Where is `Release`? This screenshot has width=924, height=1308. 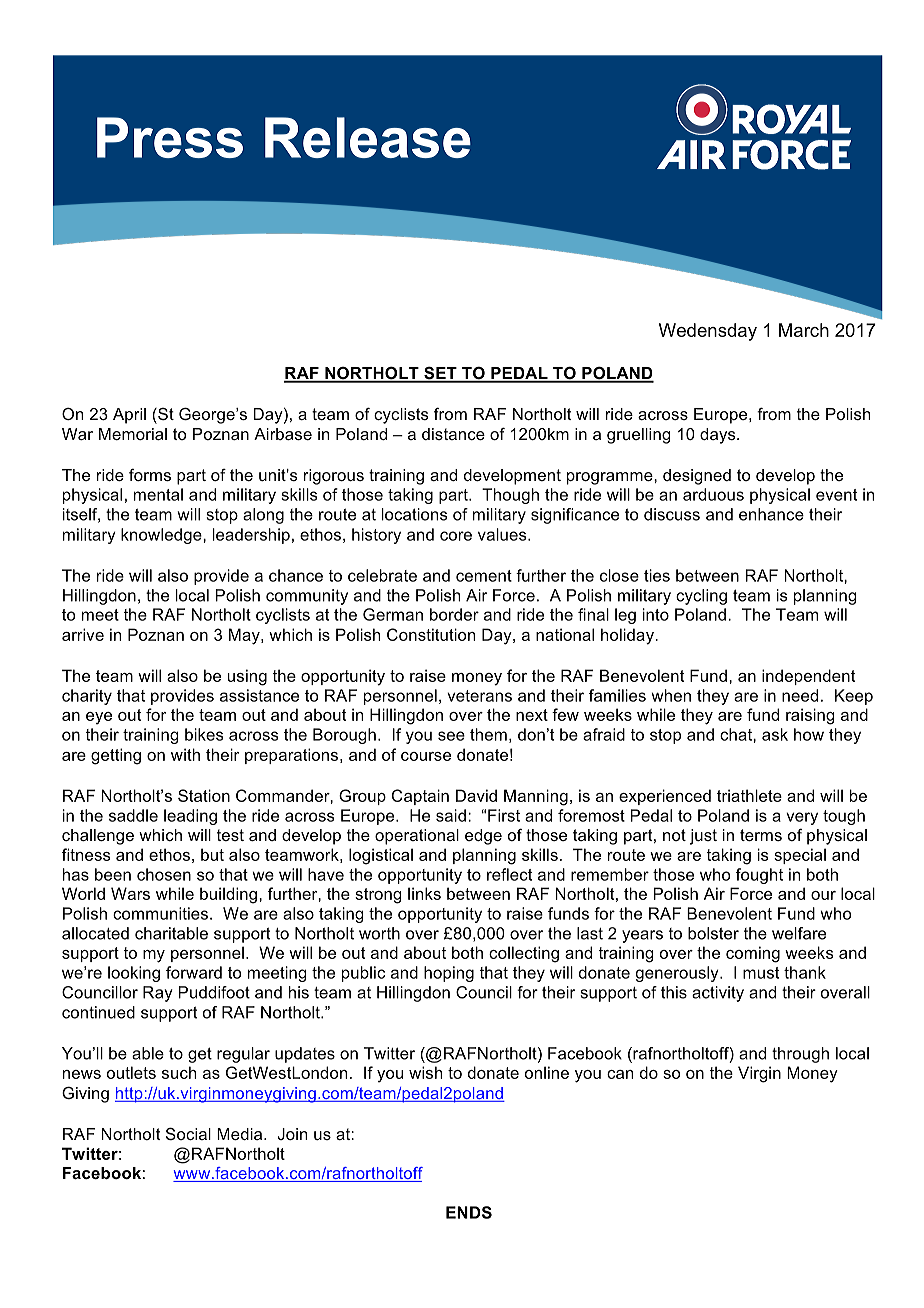 Release is located at coordinates (368, 137).
